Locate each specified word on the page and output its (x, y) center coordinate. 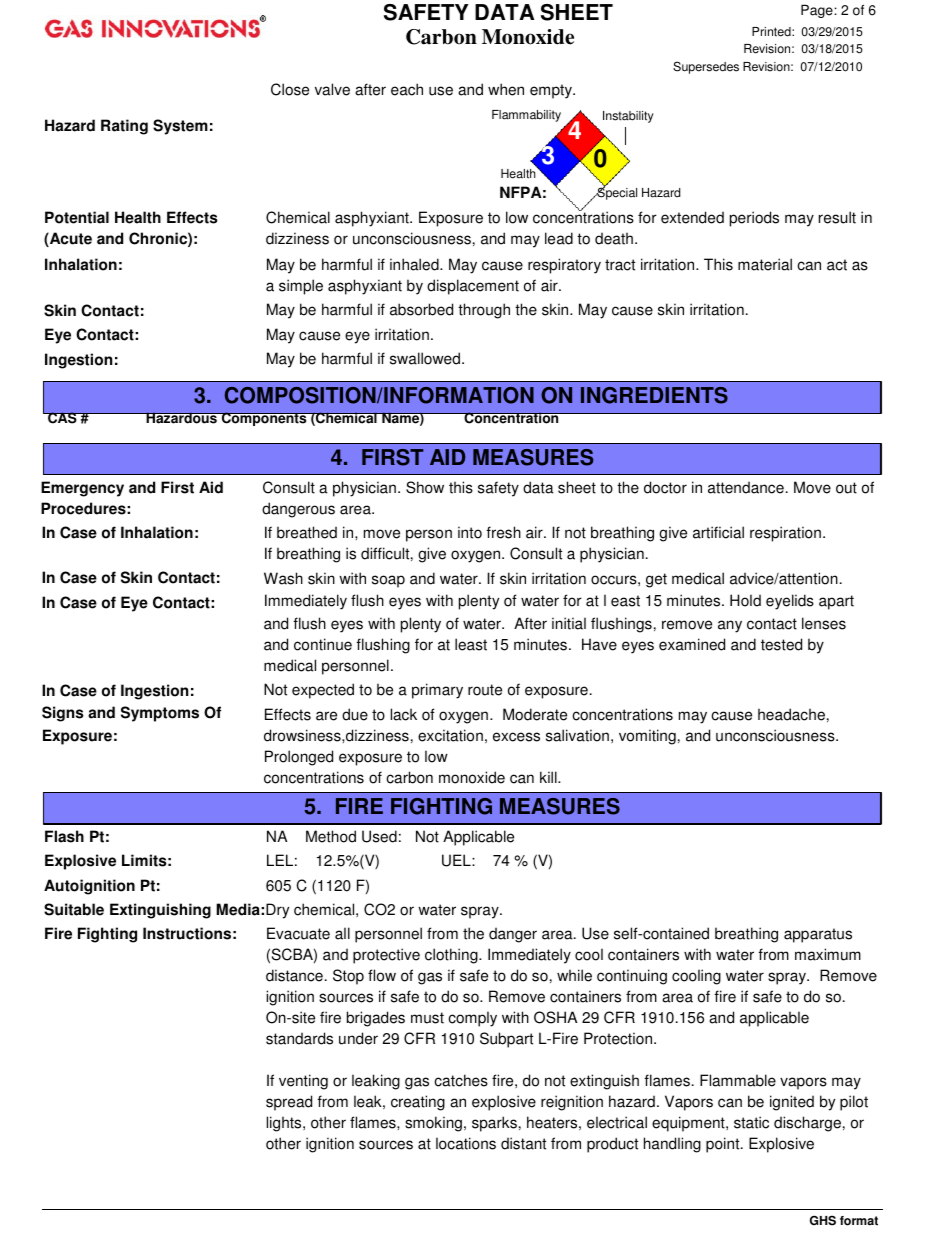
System (180, 127)
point (724, 1145)
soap (388, 581)
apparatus (818, 935)
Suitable (74, 909)
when (506, 89)
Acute (70, 239)
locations (466, 1143)
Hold (745, 600)
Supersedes (706, 67)
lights (285, 1124)
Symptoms (160, 714)
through (484, 311)
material (765, 264)
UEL (457, 860)
